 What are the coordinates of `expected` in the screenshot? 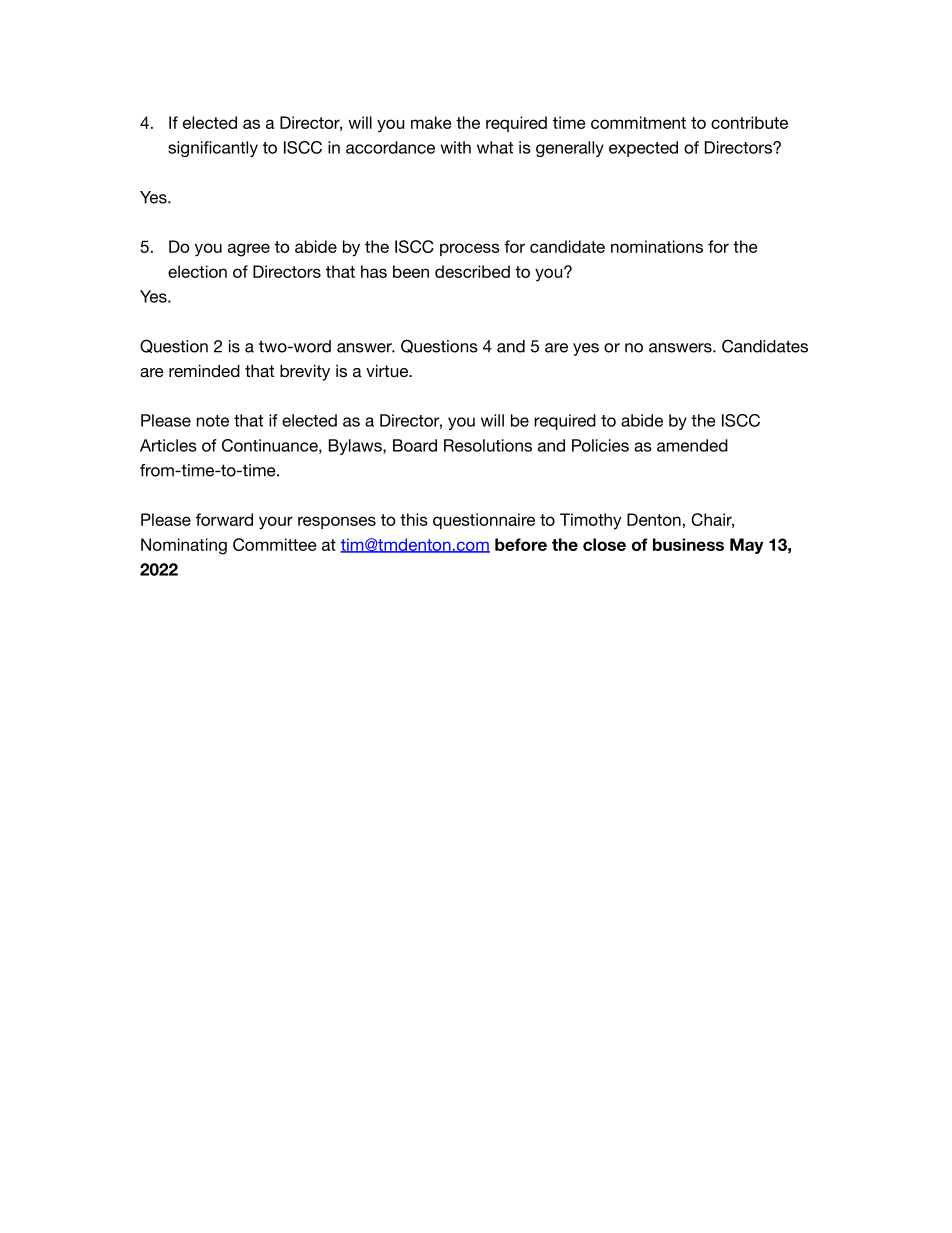 It's located at (643, 149).
